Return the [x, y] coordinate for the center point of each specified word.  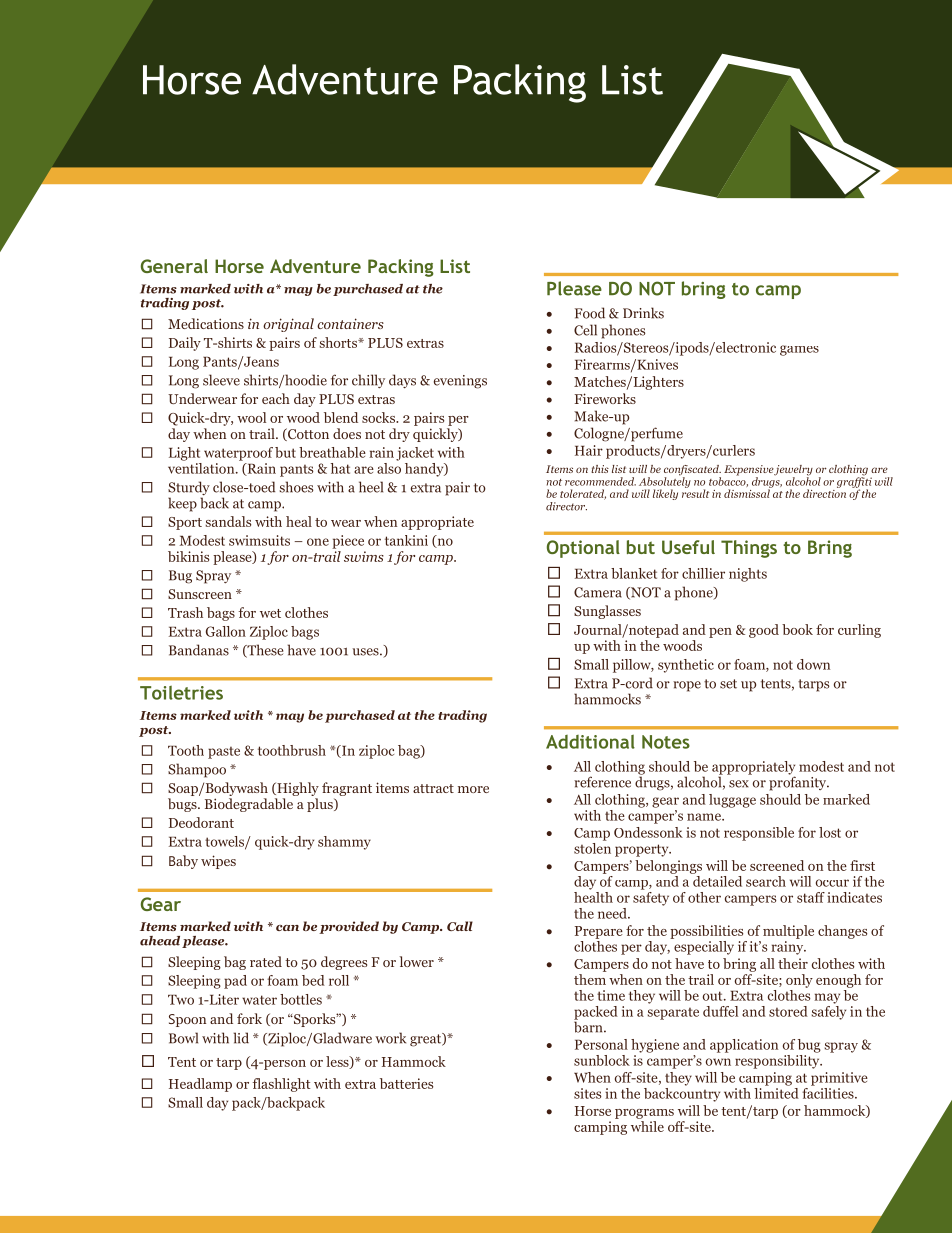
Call [460, 926]
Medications [206, 323]
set [728, 684]
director [566, 506]
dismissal [748, 492]
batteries [406, 1083]
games [799, 350]
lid [241, 1038]
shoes [296, 487]
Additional [590, 742]
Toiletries [181, 693]
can [287, 928]
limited [776, 1092]
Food [590, 313]
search [766, 881]
